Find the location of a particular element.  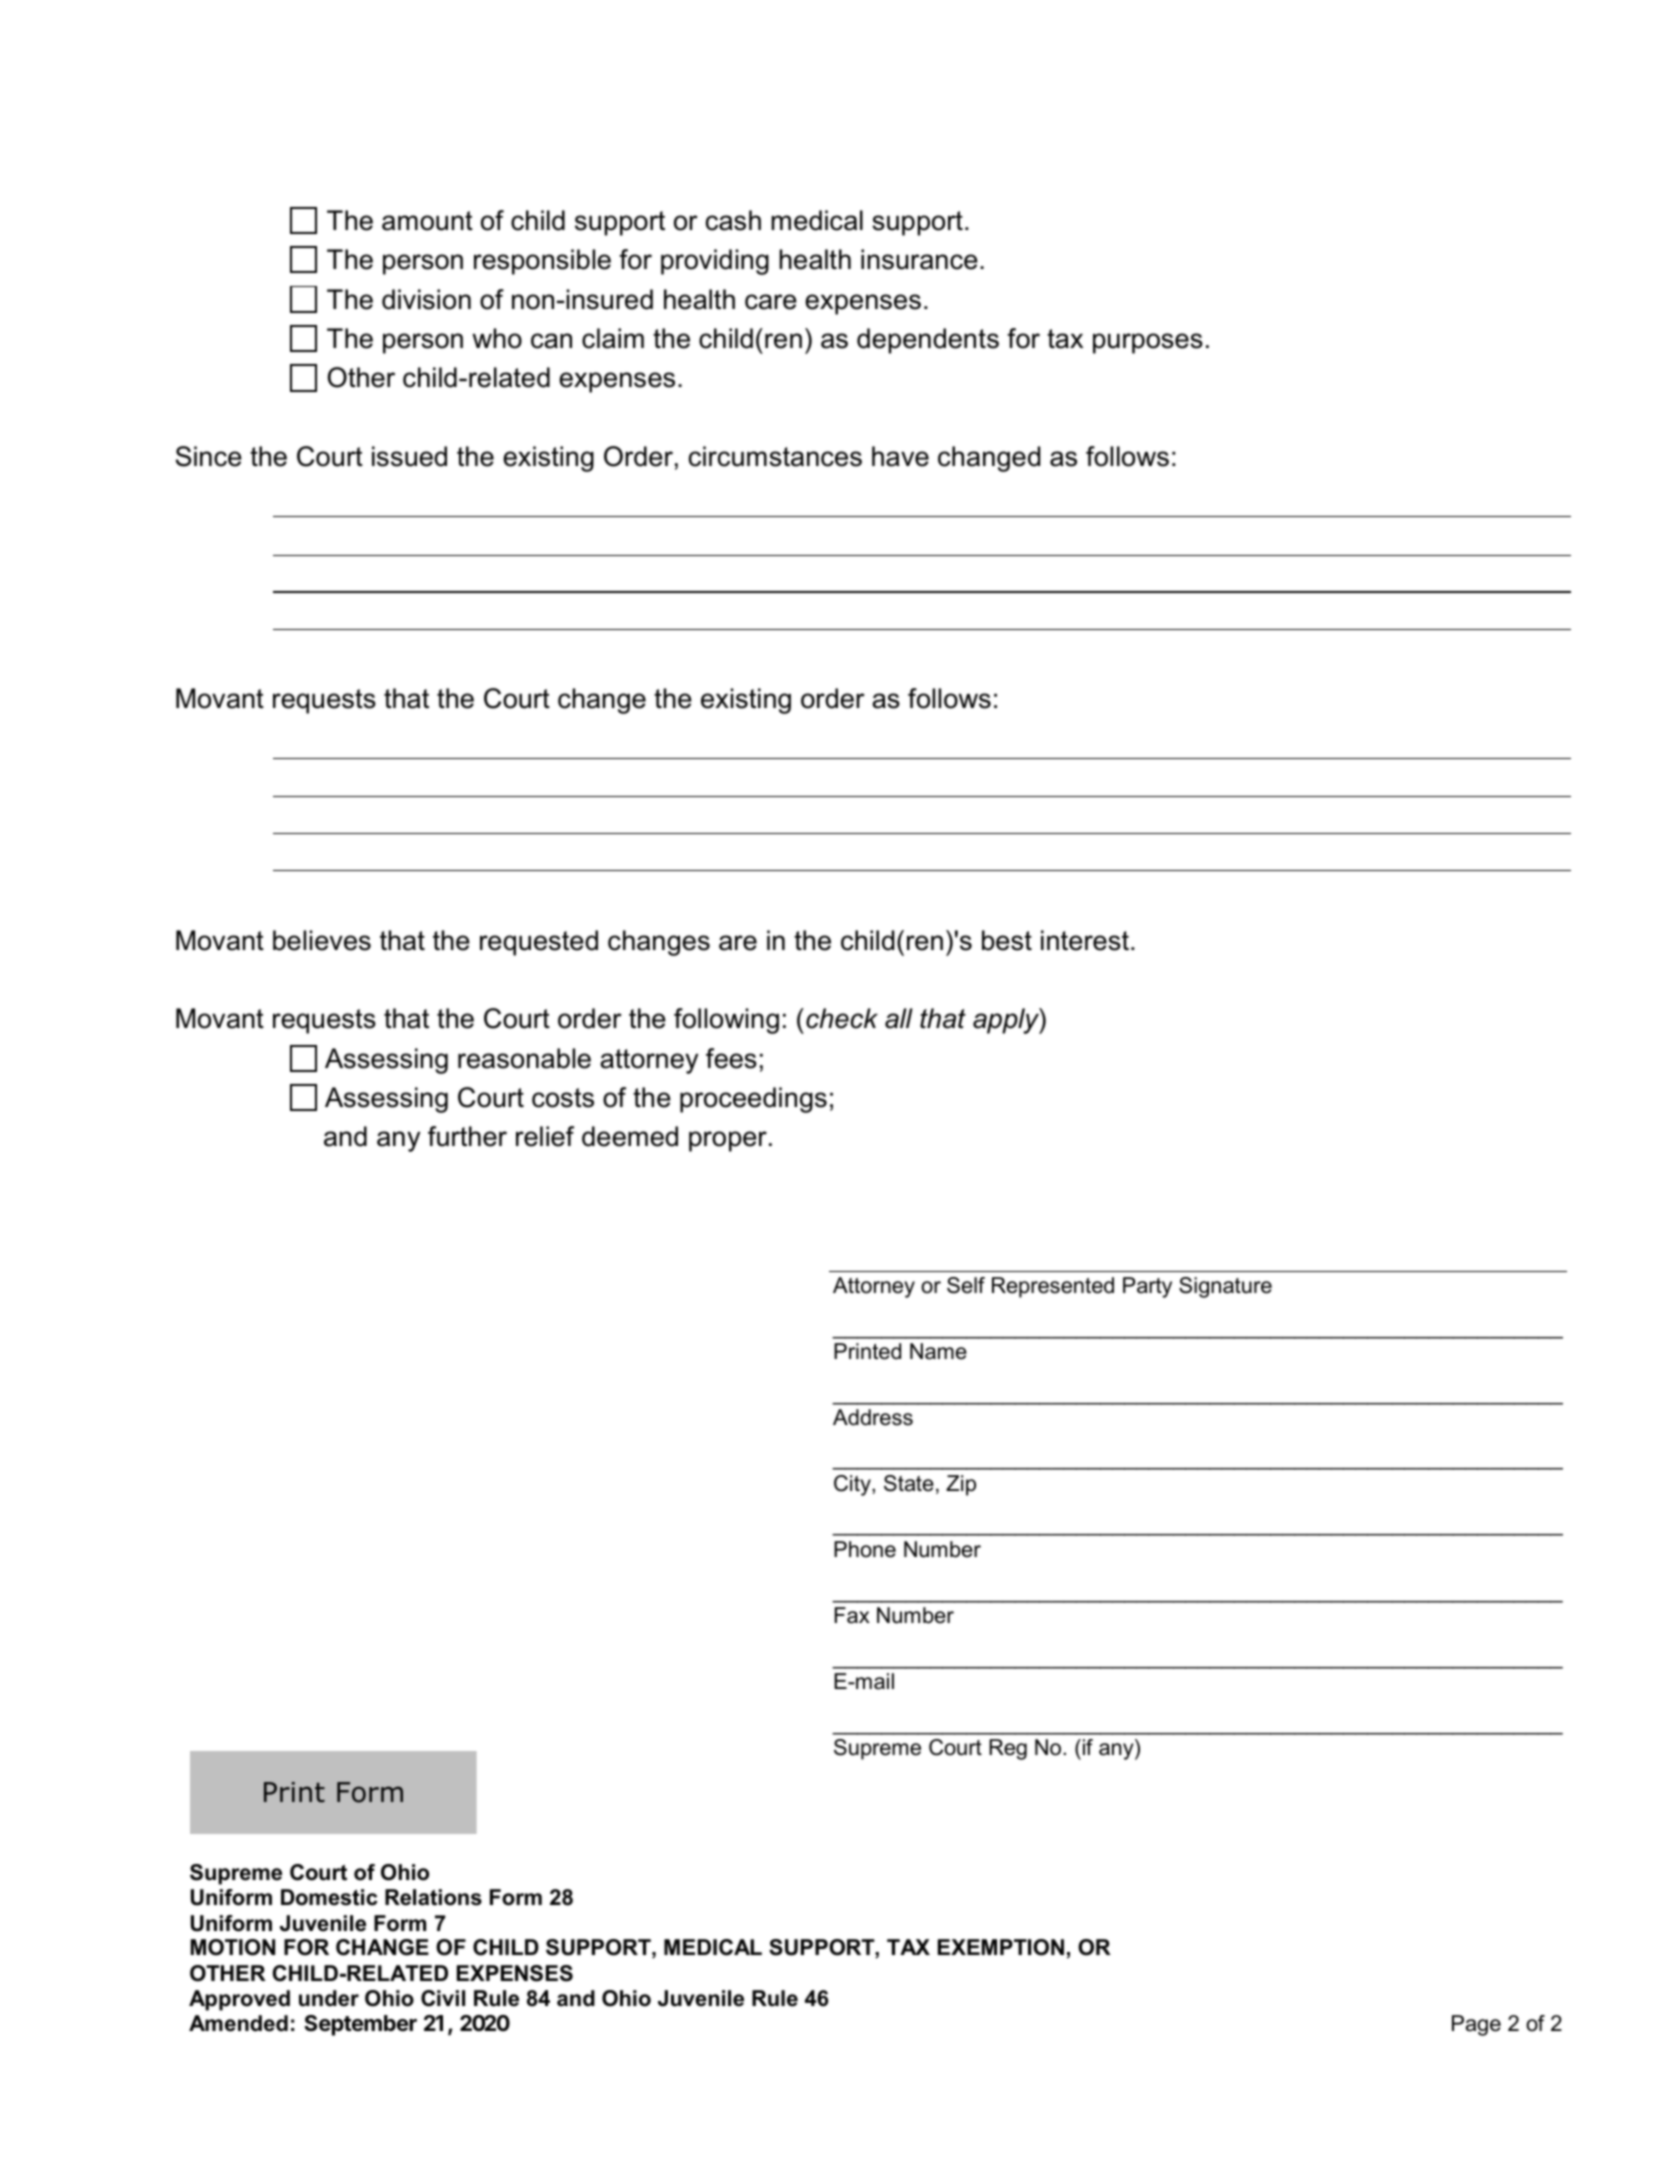

purposes is located at coordinates (1148, 343).
